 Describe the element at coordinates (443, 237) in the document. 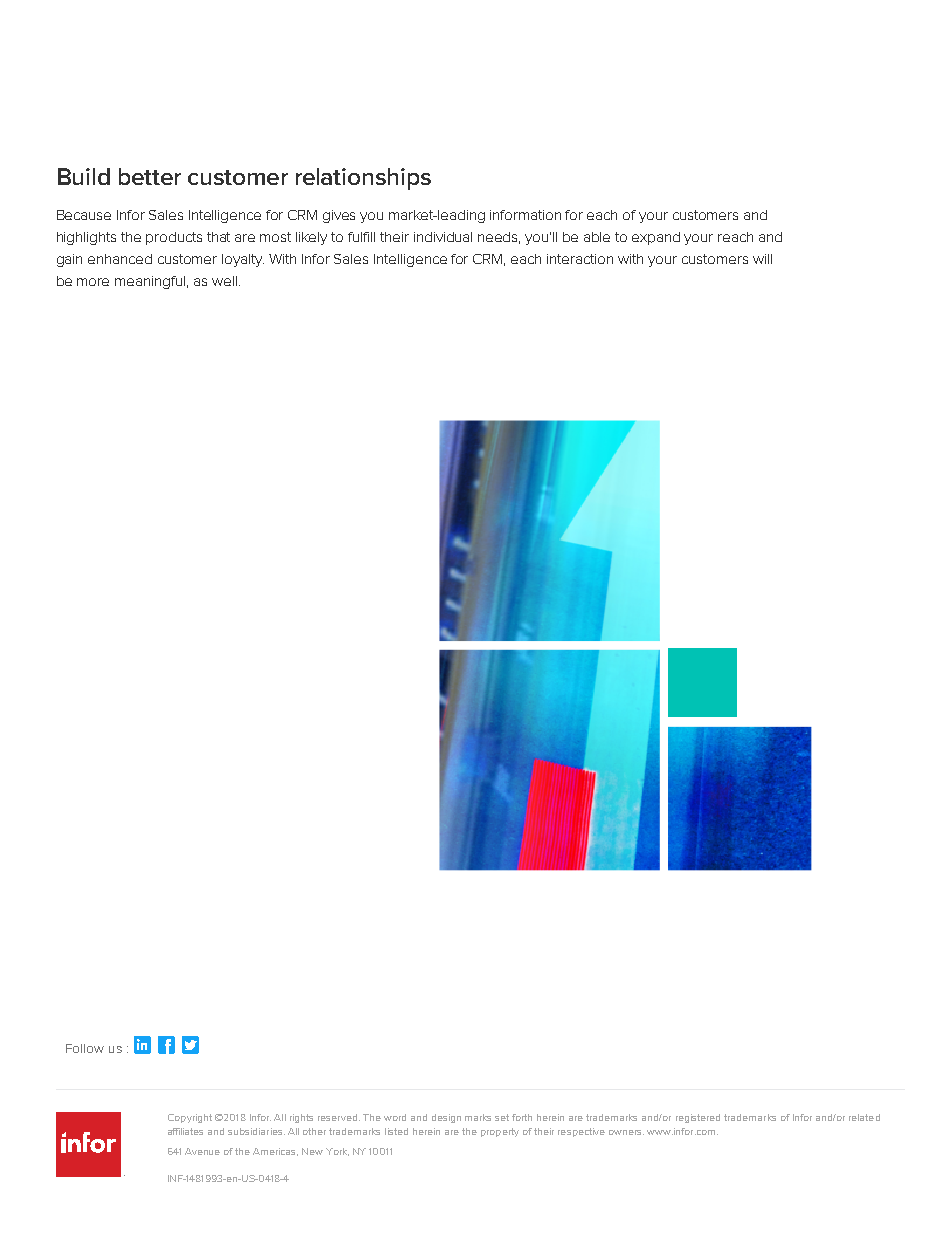

I see `individual` at that location.
